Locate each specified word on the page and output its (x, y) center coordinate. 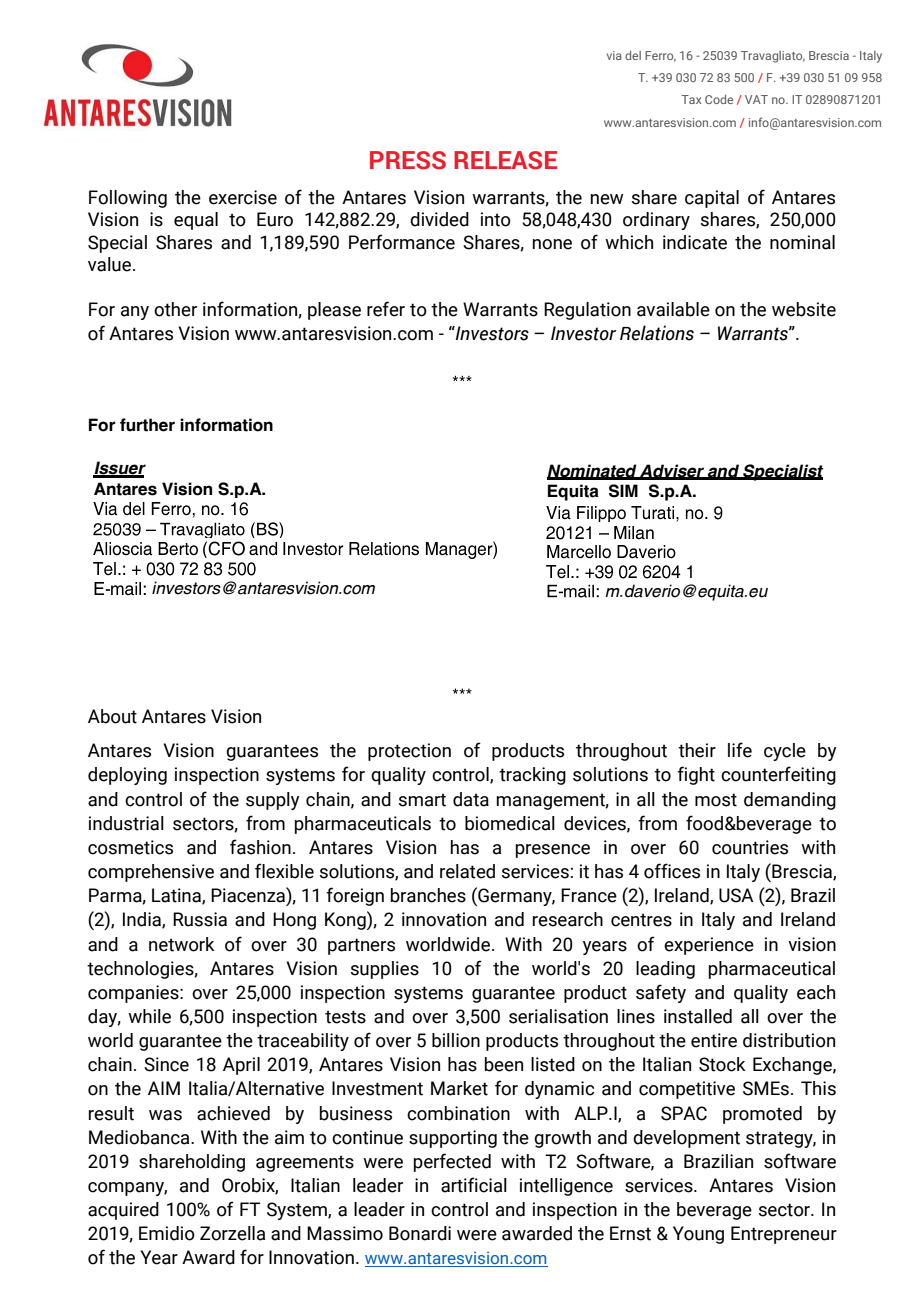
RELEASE (505, 160)
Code (719, 99)
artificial (474, 1185)
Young (698, 1235)
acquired (123, 1211)
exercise (243, 197)
